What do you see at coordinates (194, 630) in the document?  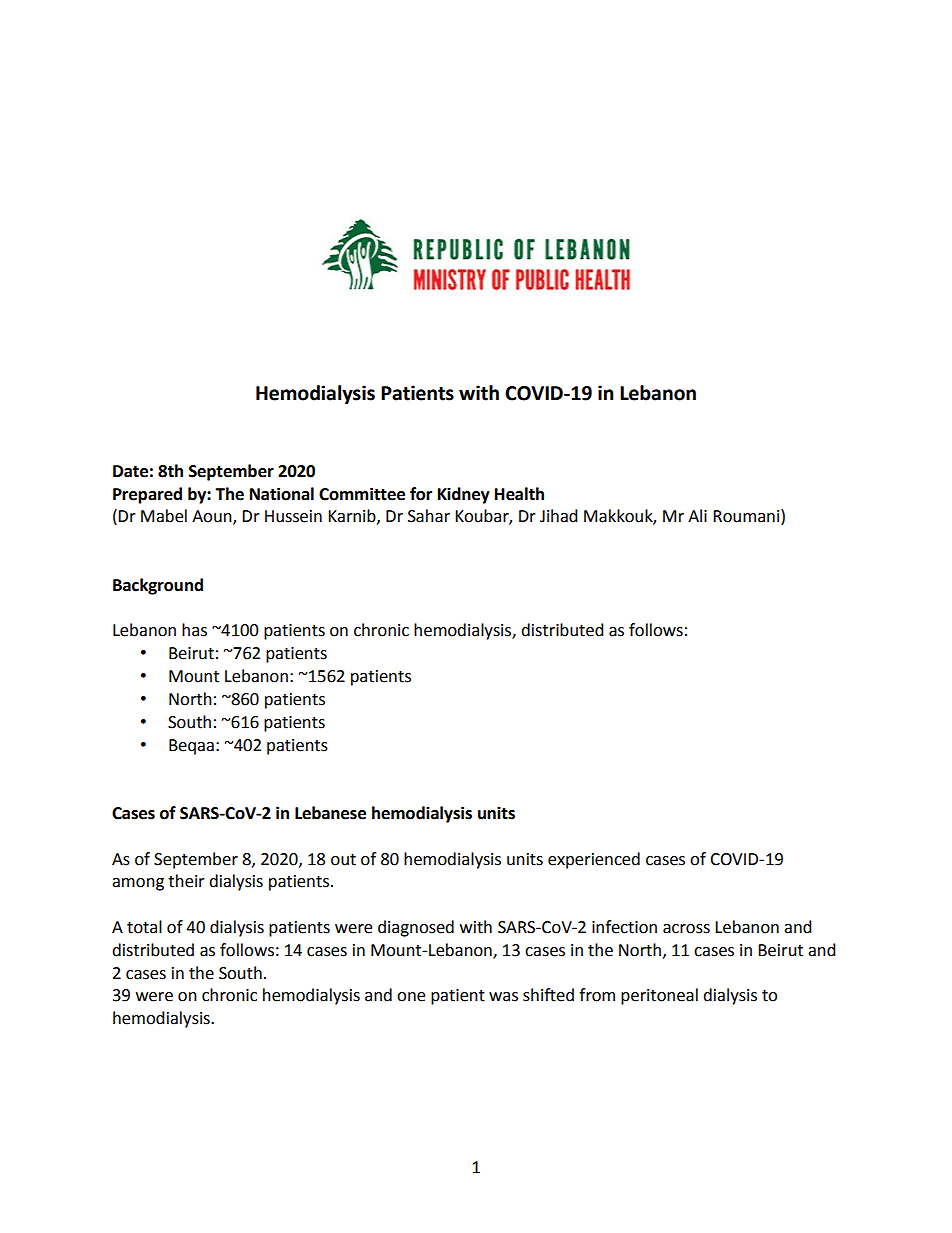 I see `has` at bounding box center [194, 630].
